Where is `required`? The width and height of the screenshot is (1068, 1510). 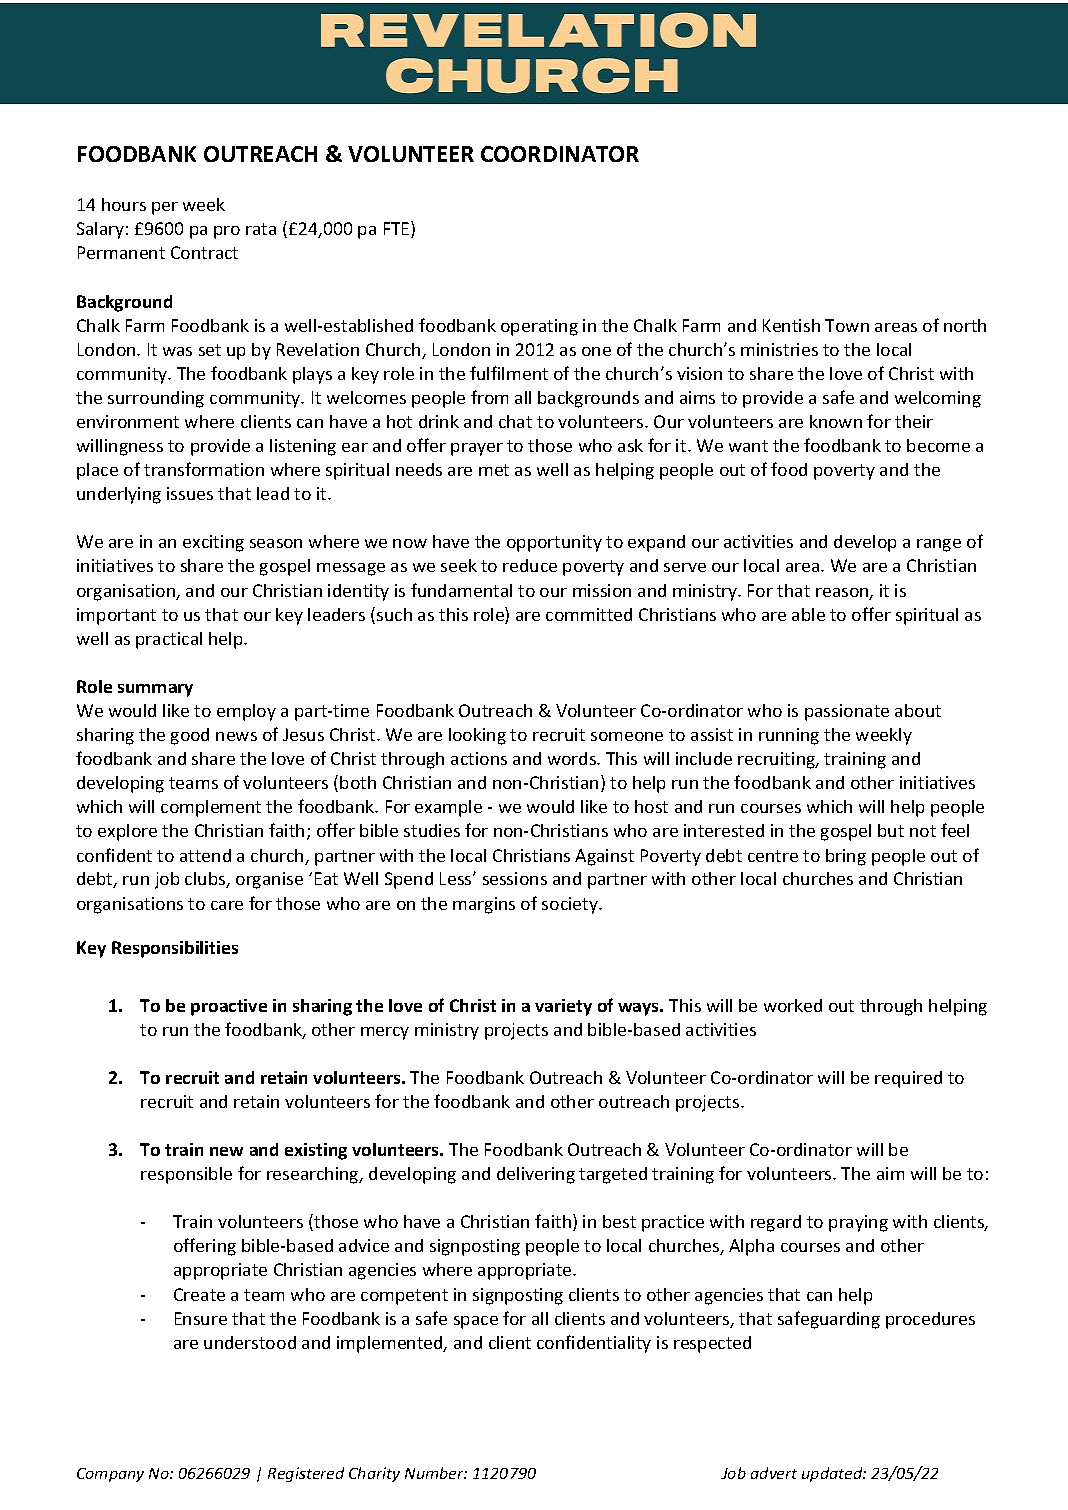 required is located at coordinates (908, 1079).
